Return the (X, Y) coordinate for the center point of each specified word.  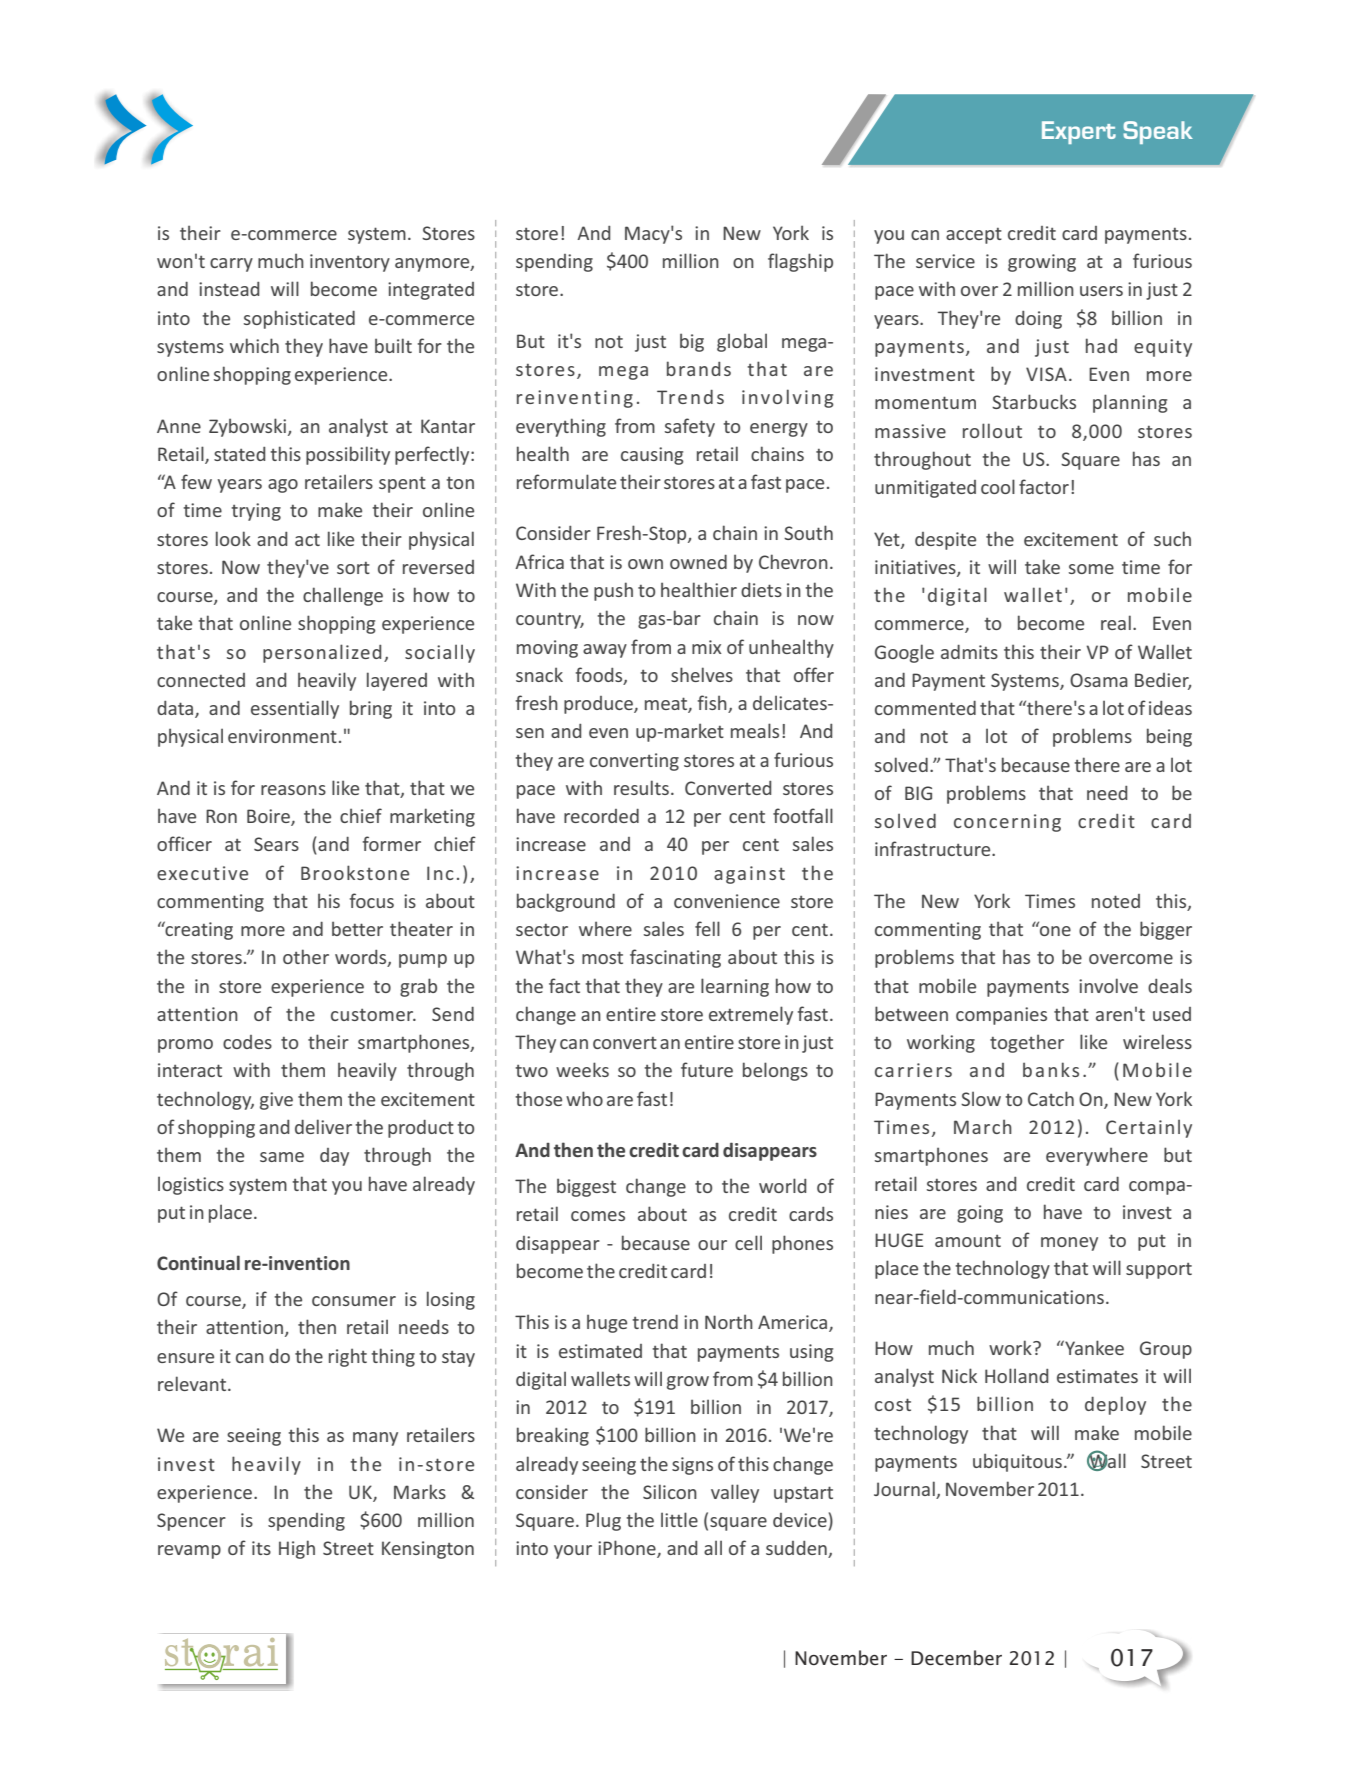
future (707, 1069)
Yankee (1093, 1347)
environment (282, 736)
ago (283, 486)
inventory (350, 263)
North (729, 1321)
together (1027, 1043)
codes (247, 1042)
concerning (1007, 823)
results (641, 787)
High (297, 1549)
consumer (354, 1301)
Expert (1079, 132)
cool (998, 486)
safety (690, 427)
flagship (800, 262)
